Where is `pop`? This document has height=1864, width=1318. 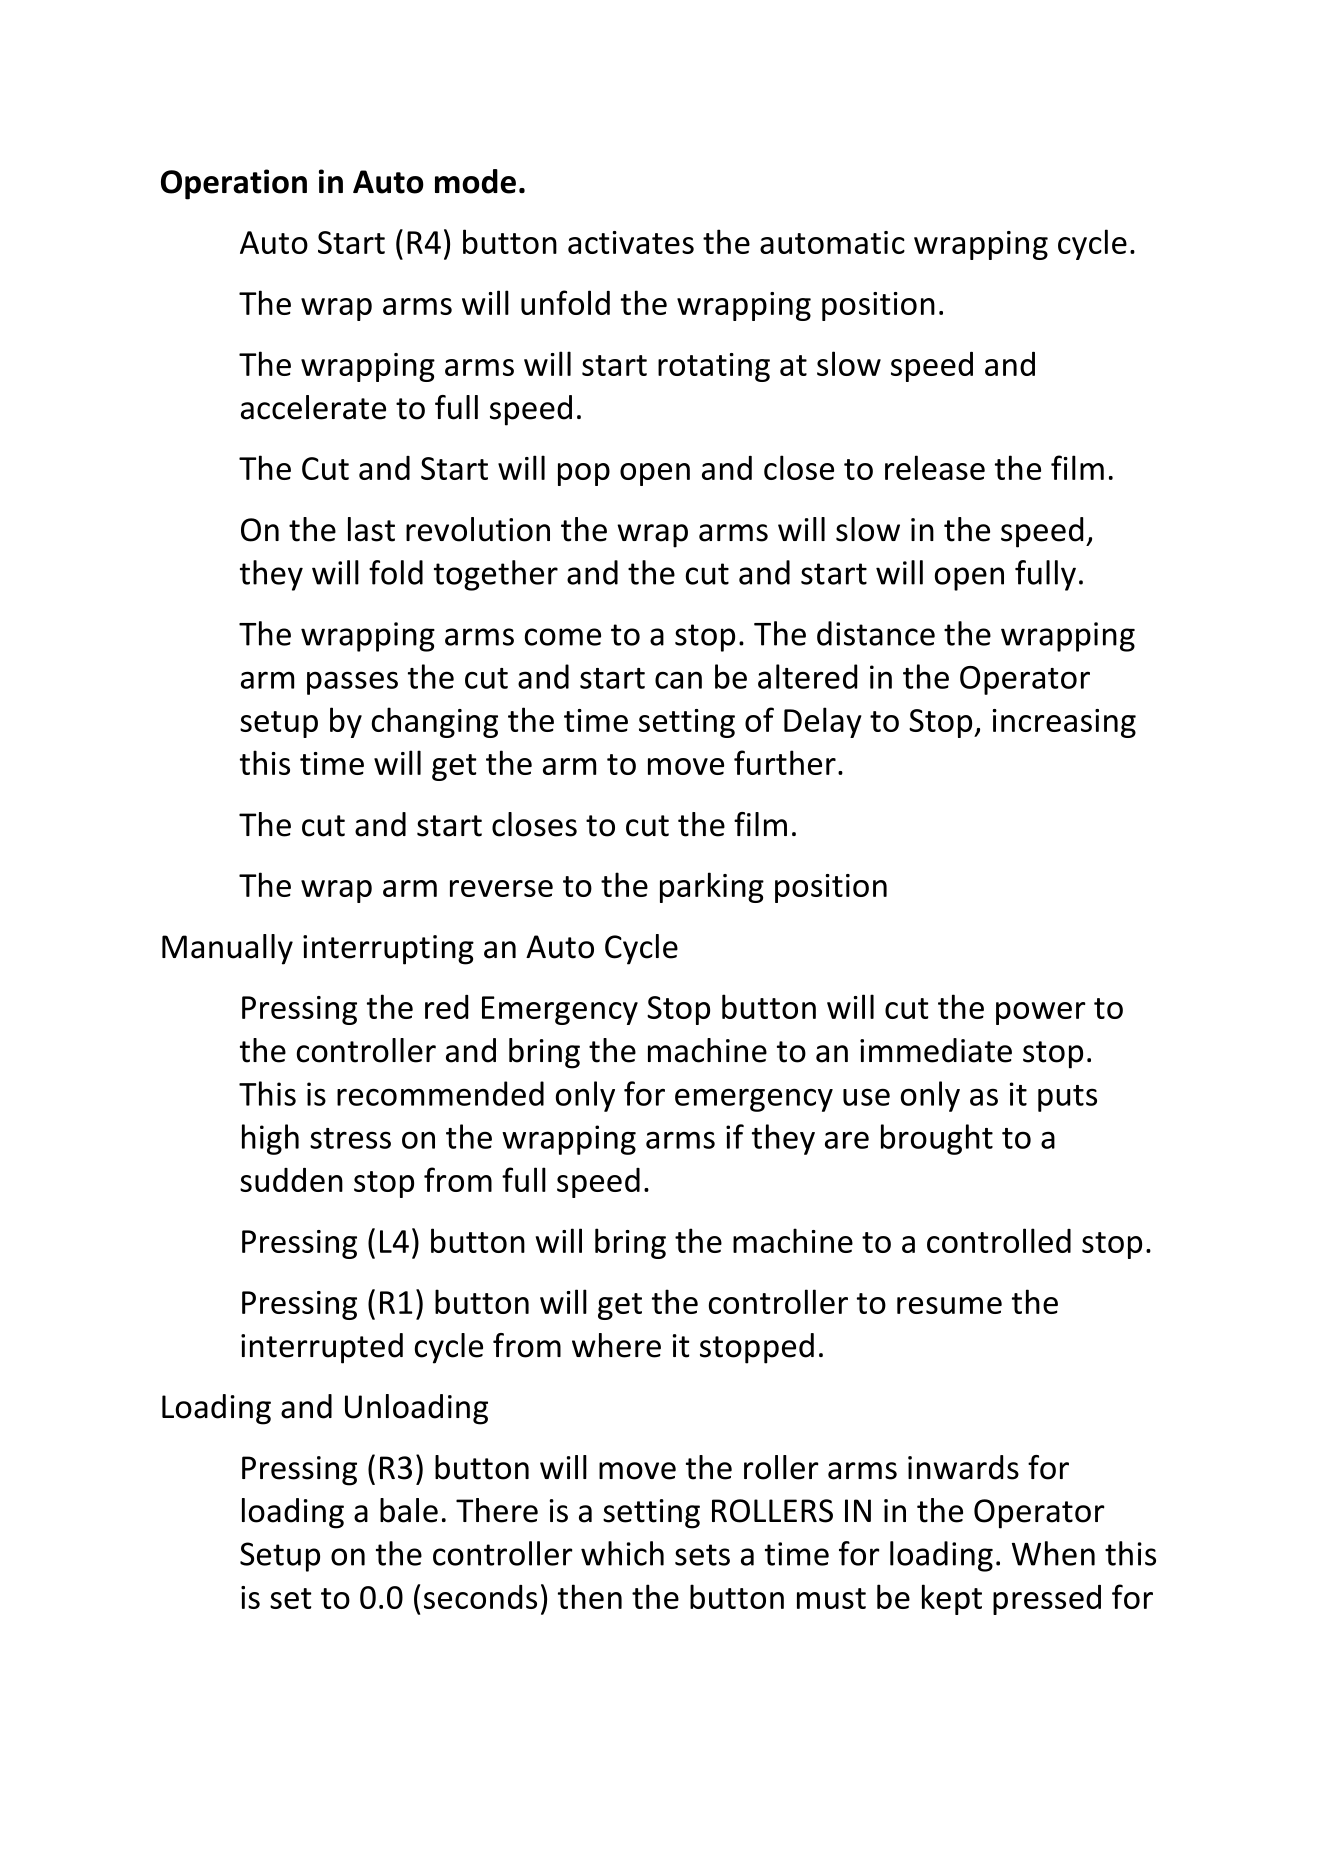
pop is located at coordinates (584, 474).
